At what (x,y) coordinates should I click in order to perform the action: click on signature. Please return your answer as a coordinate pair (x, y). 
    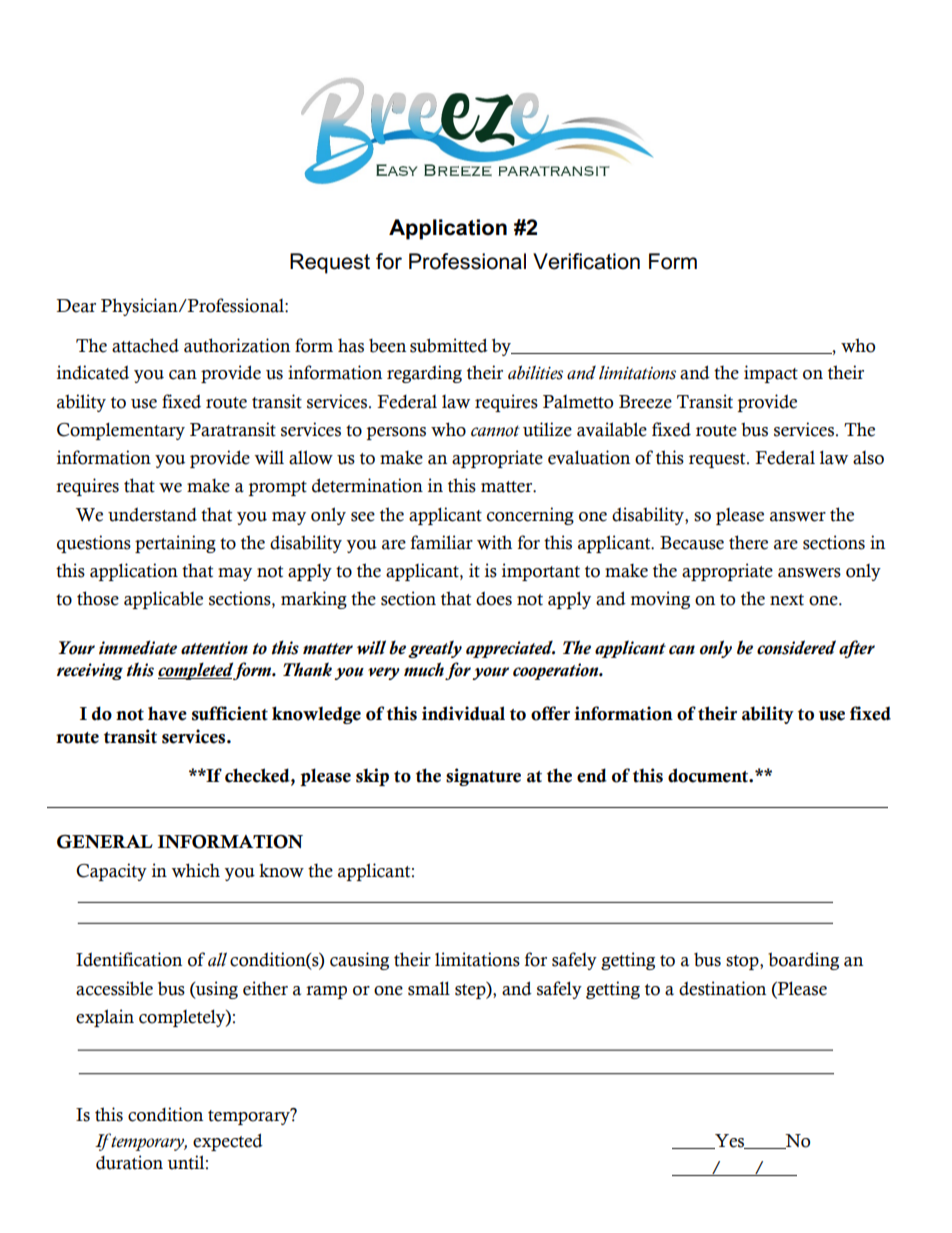
    Looking at the image, I should click on (483, 777).
